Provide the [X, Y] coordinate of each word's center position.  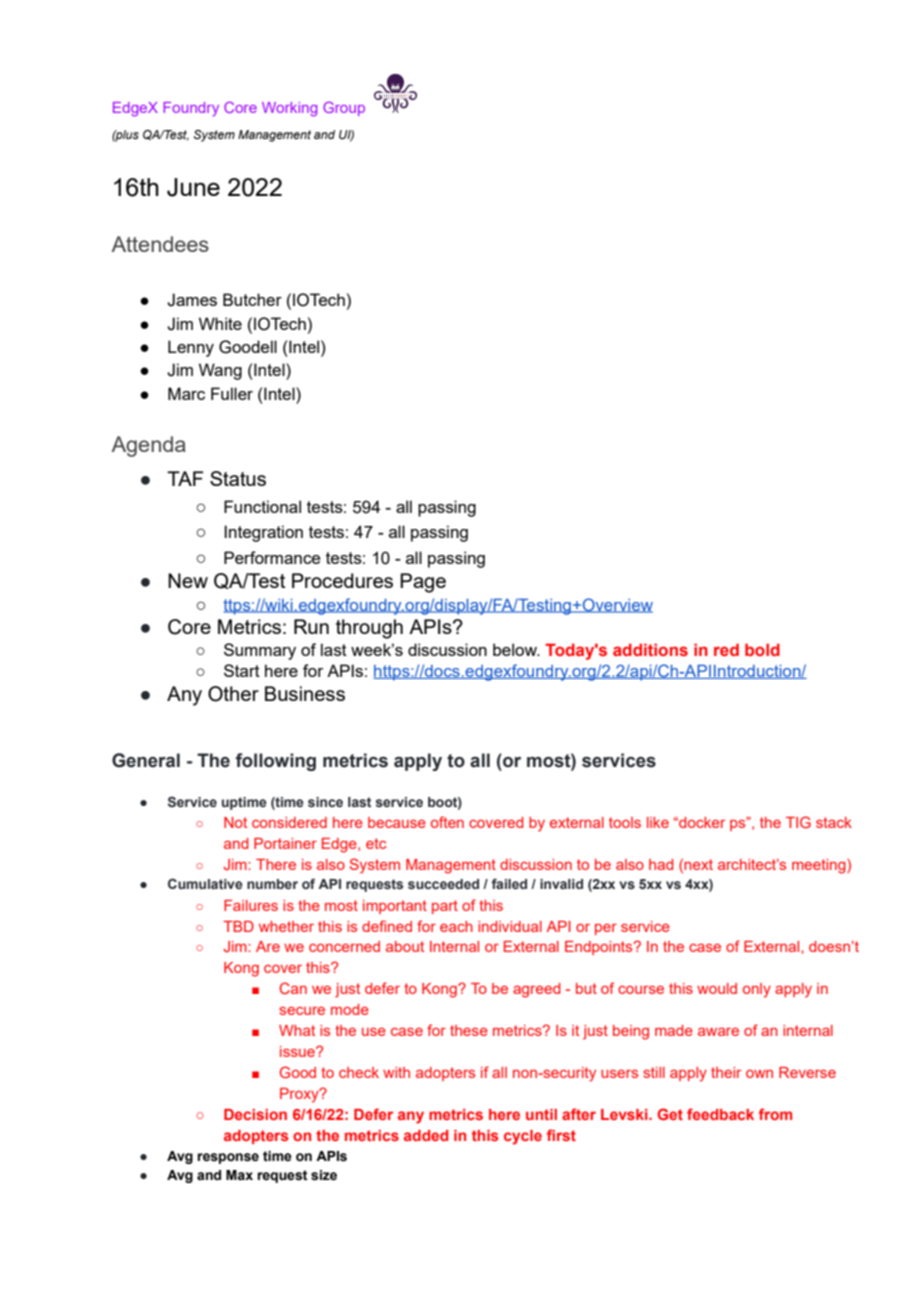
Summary [260, 651]
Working [289, 109]
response [228, 1158]
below [516, 649]
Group [344, 109]
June [193, 187]
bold [762, 649]
